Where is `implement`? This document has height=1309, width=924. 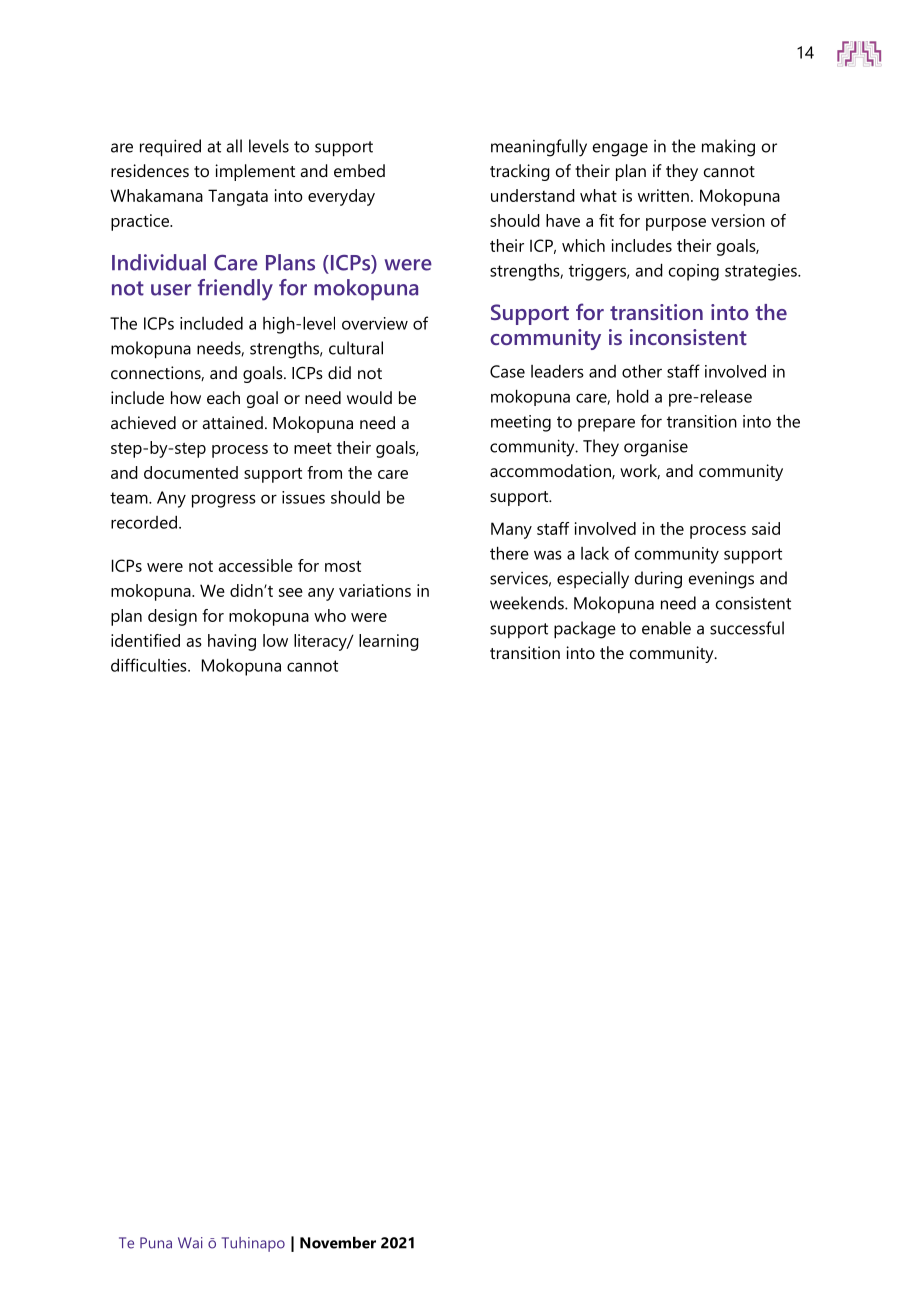
implement is located at coordinates (255, 172).
